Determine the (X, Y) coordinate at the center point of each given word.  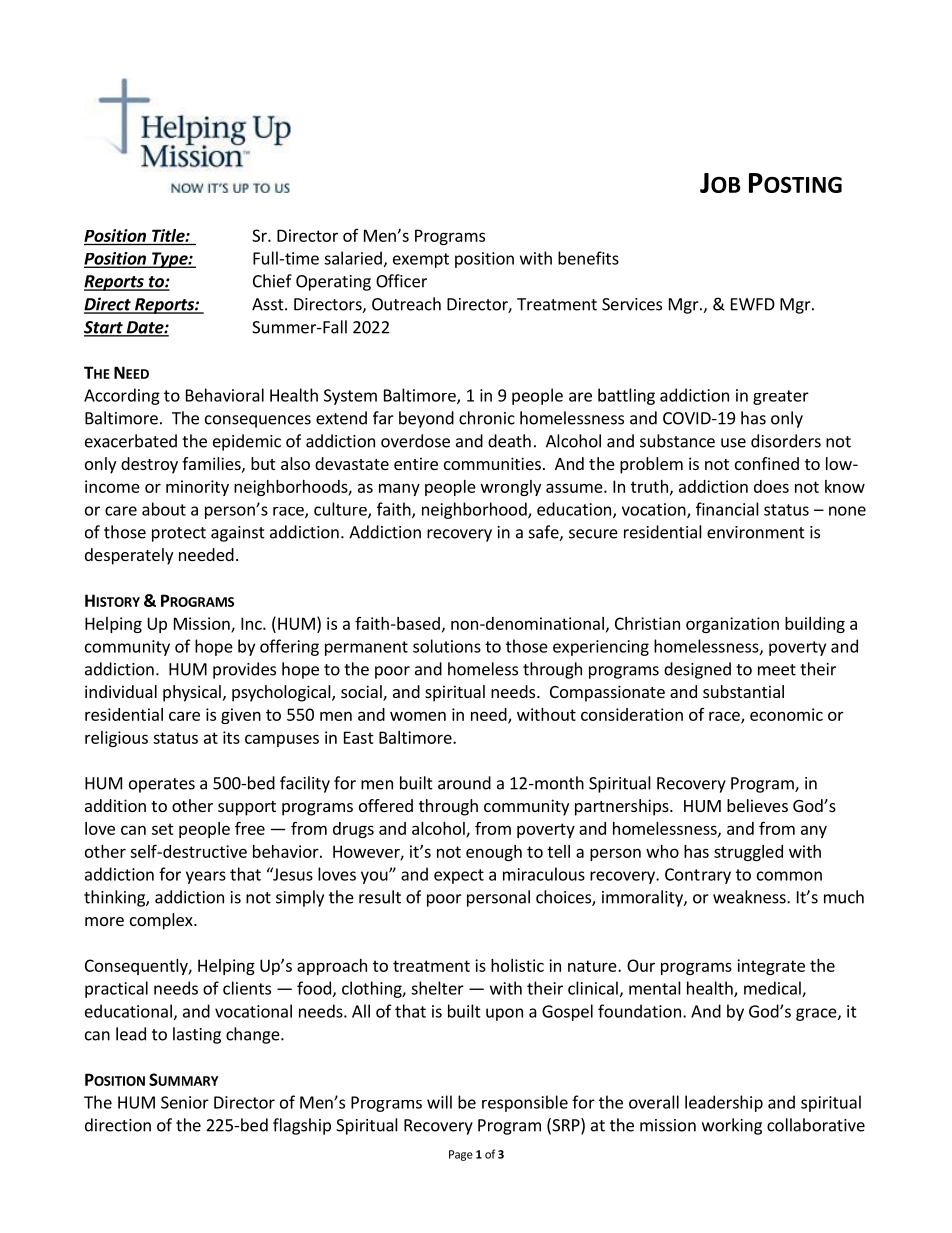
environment (756, 532)
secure (593, 534)
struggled (748, 853)
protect (179, 534)
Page (461, 1155)
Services (632, 304)
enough (494, 853)
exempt (421, 260)
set (163, 829)
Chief (272, 281)
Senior (185, 1102)
